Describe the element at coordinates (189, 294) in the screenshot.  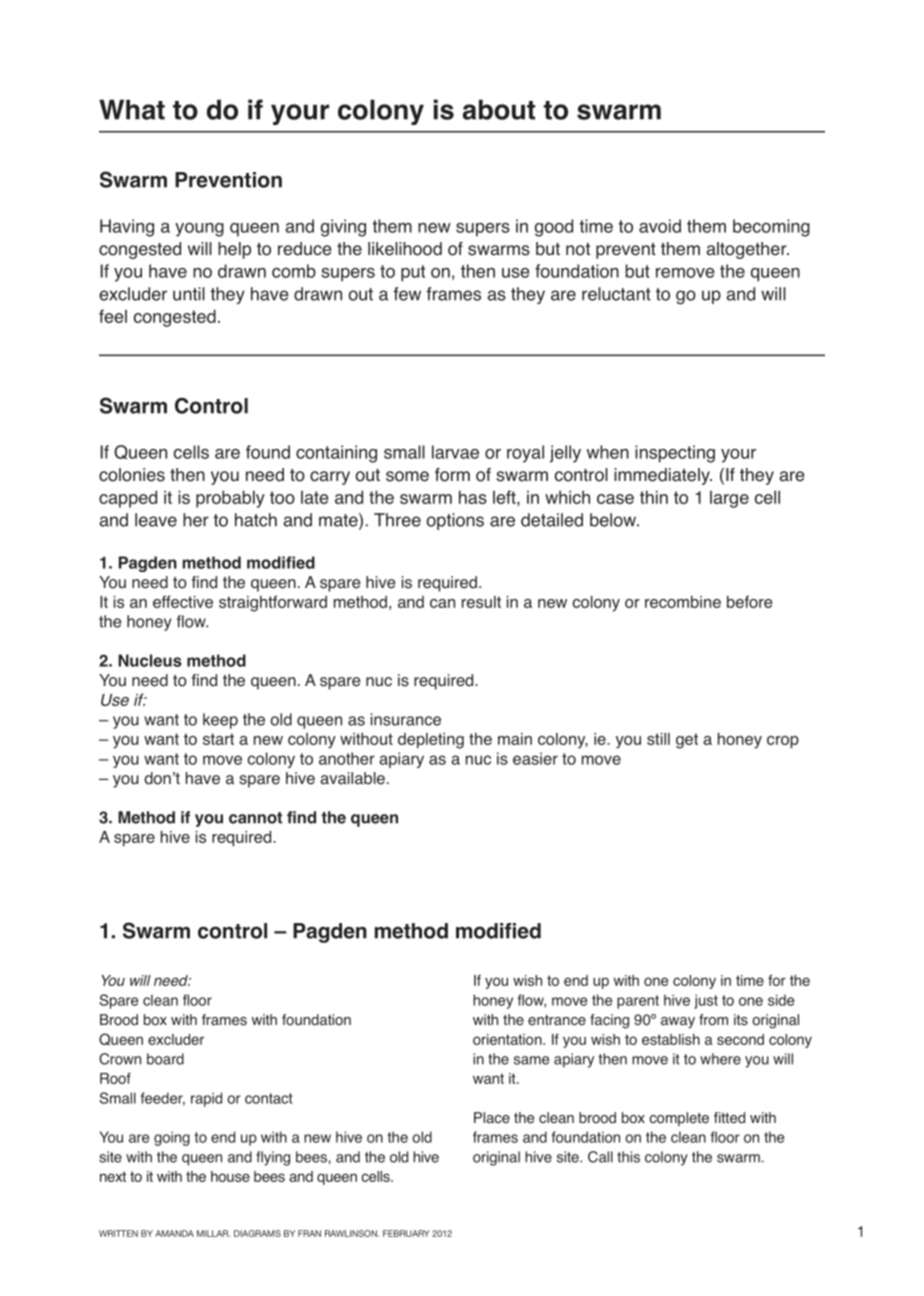
I see `until` at that location.
